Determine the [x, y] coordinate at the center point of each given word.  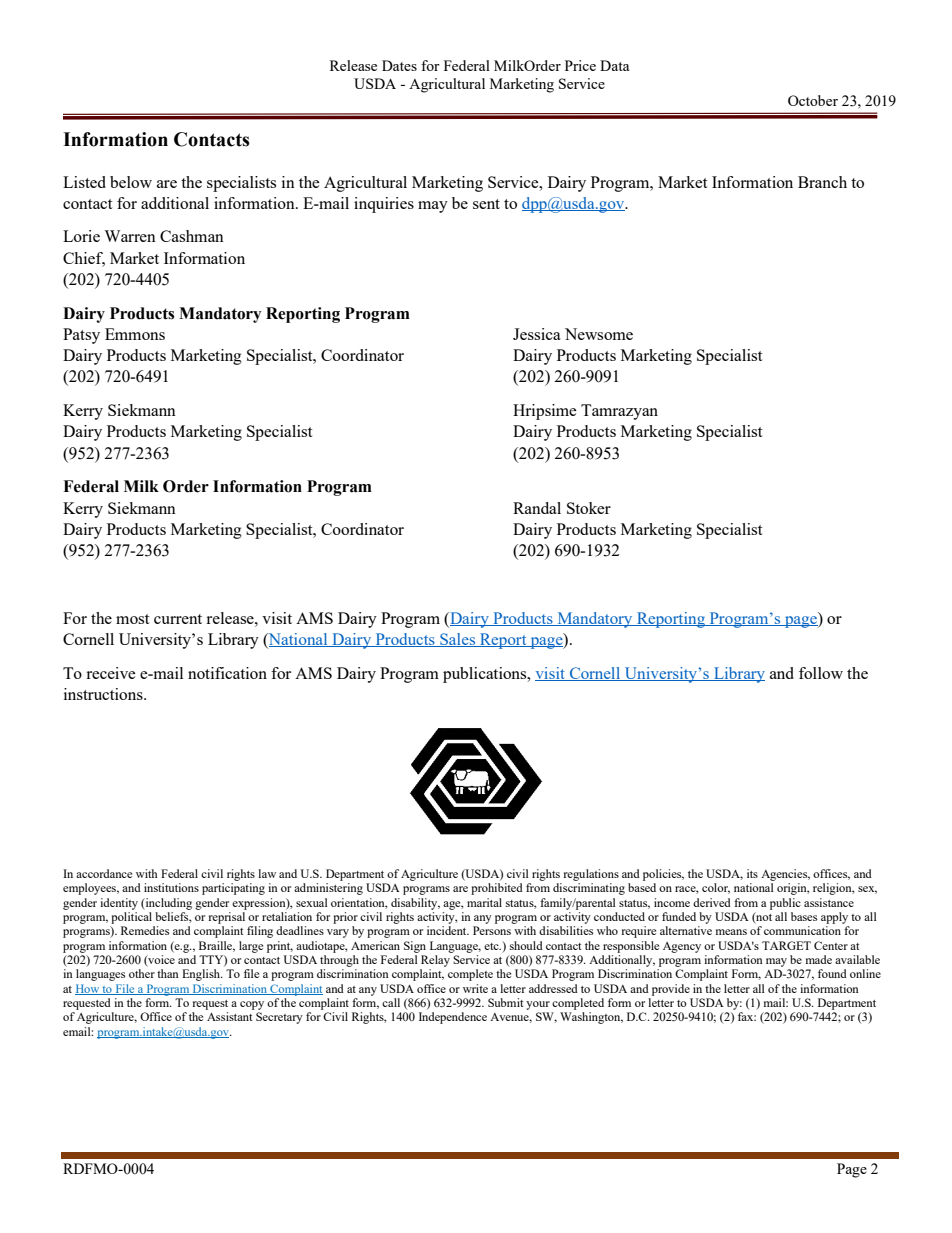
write [475, 988]
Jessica [537, 334]
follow [821, 673]
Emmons [135, 334]
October [813, 100]
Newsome [599, 334]
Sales [458, 640]
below [131, 182]
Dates [399, 65]
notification [227, 673]
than [168, 973]
